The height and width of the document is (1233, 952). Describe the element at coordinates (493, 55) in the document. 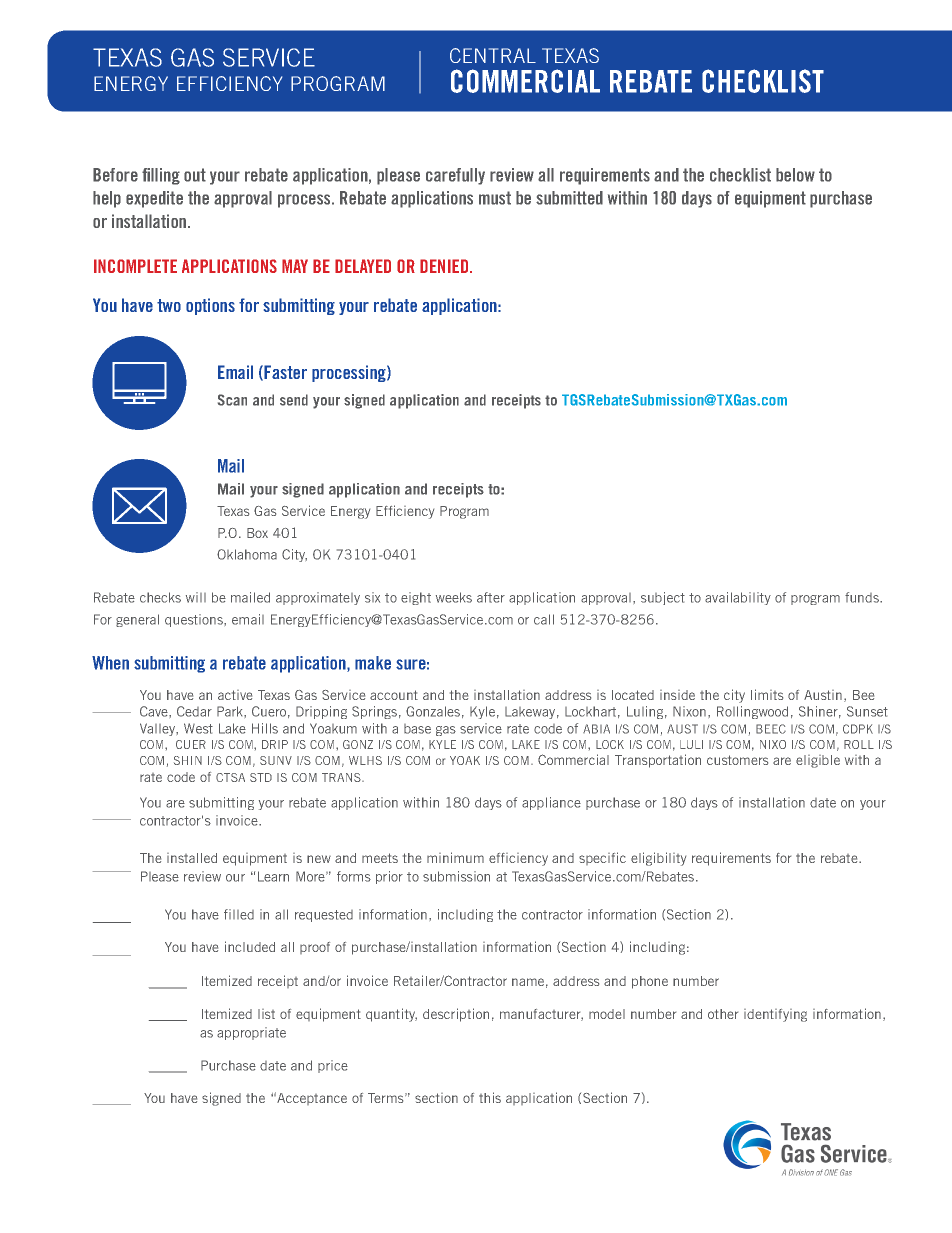

I see `CENTRAL` at that location.
